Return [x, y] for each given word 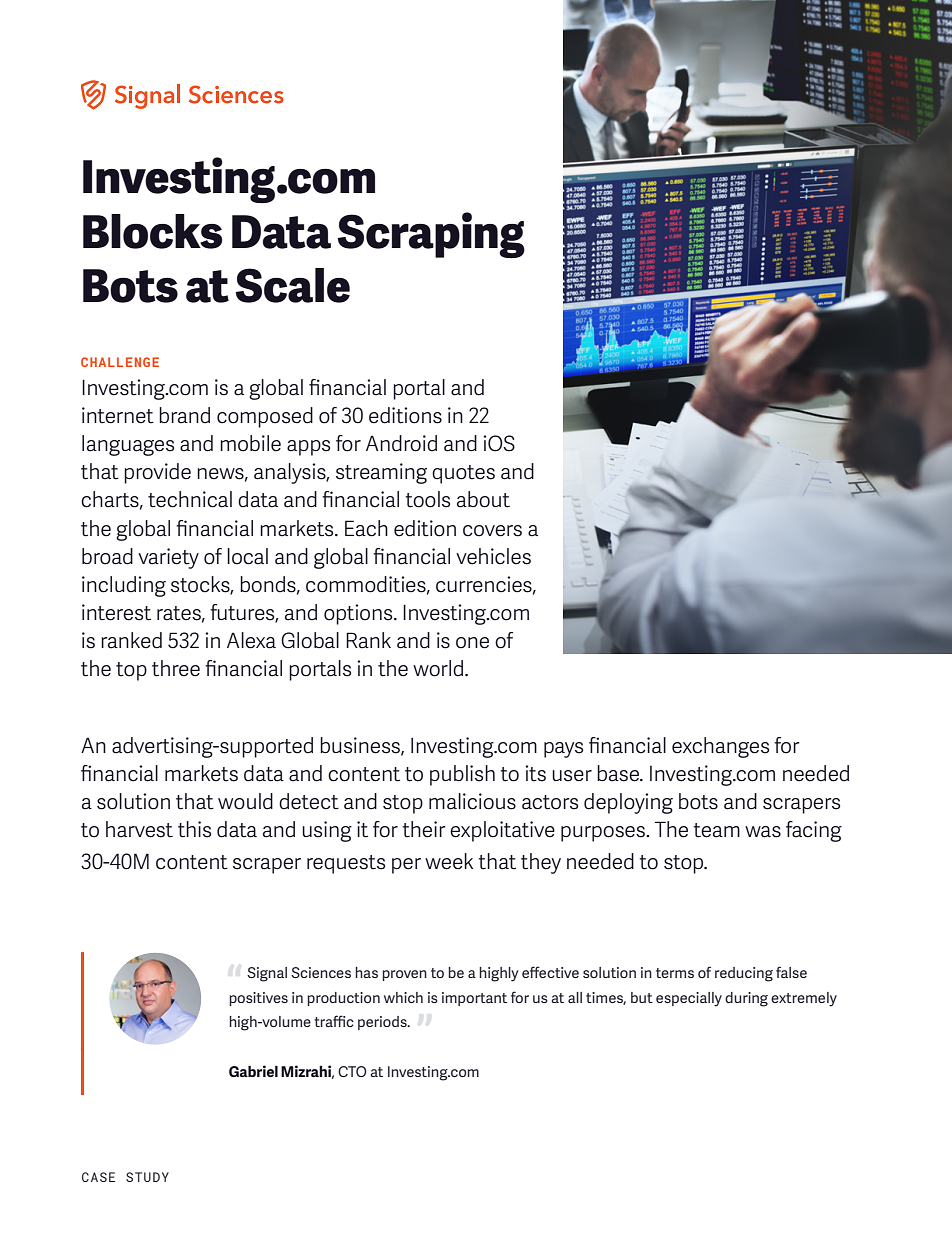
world [438, 668]
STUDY [147, 1177]
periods [383, 1023]
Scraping [431, 235]
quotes [463, 474]
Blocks [153, 231]
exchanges [720, 747]
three [176, 668]
